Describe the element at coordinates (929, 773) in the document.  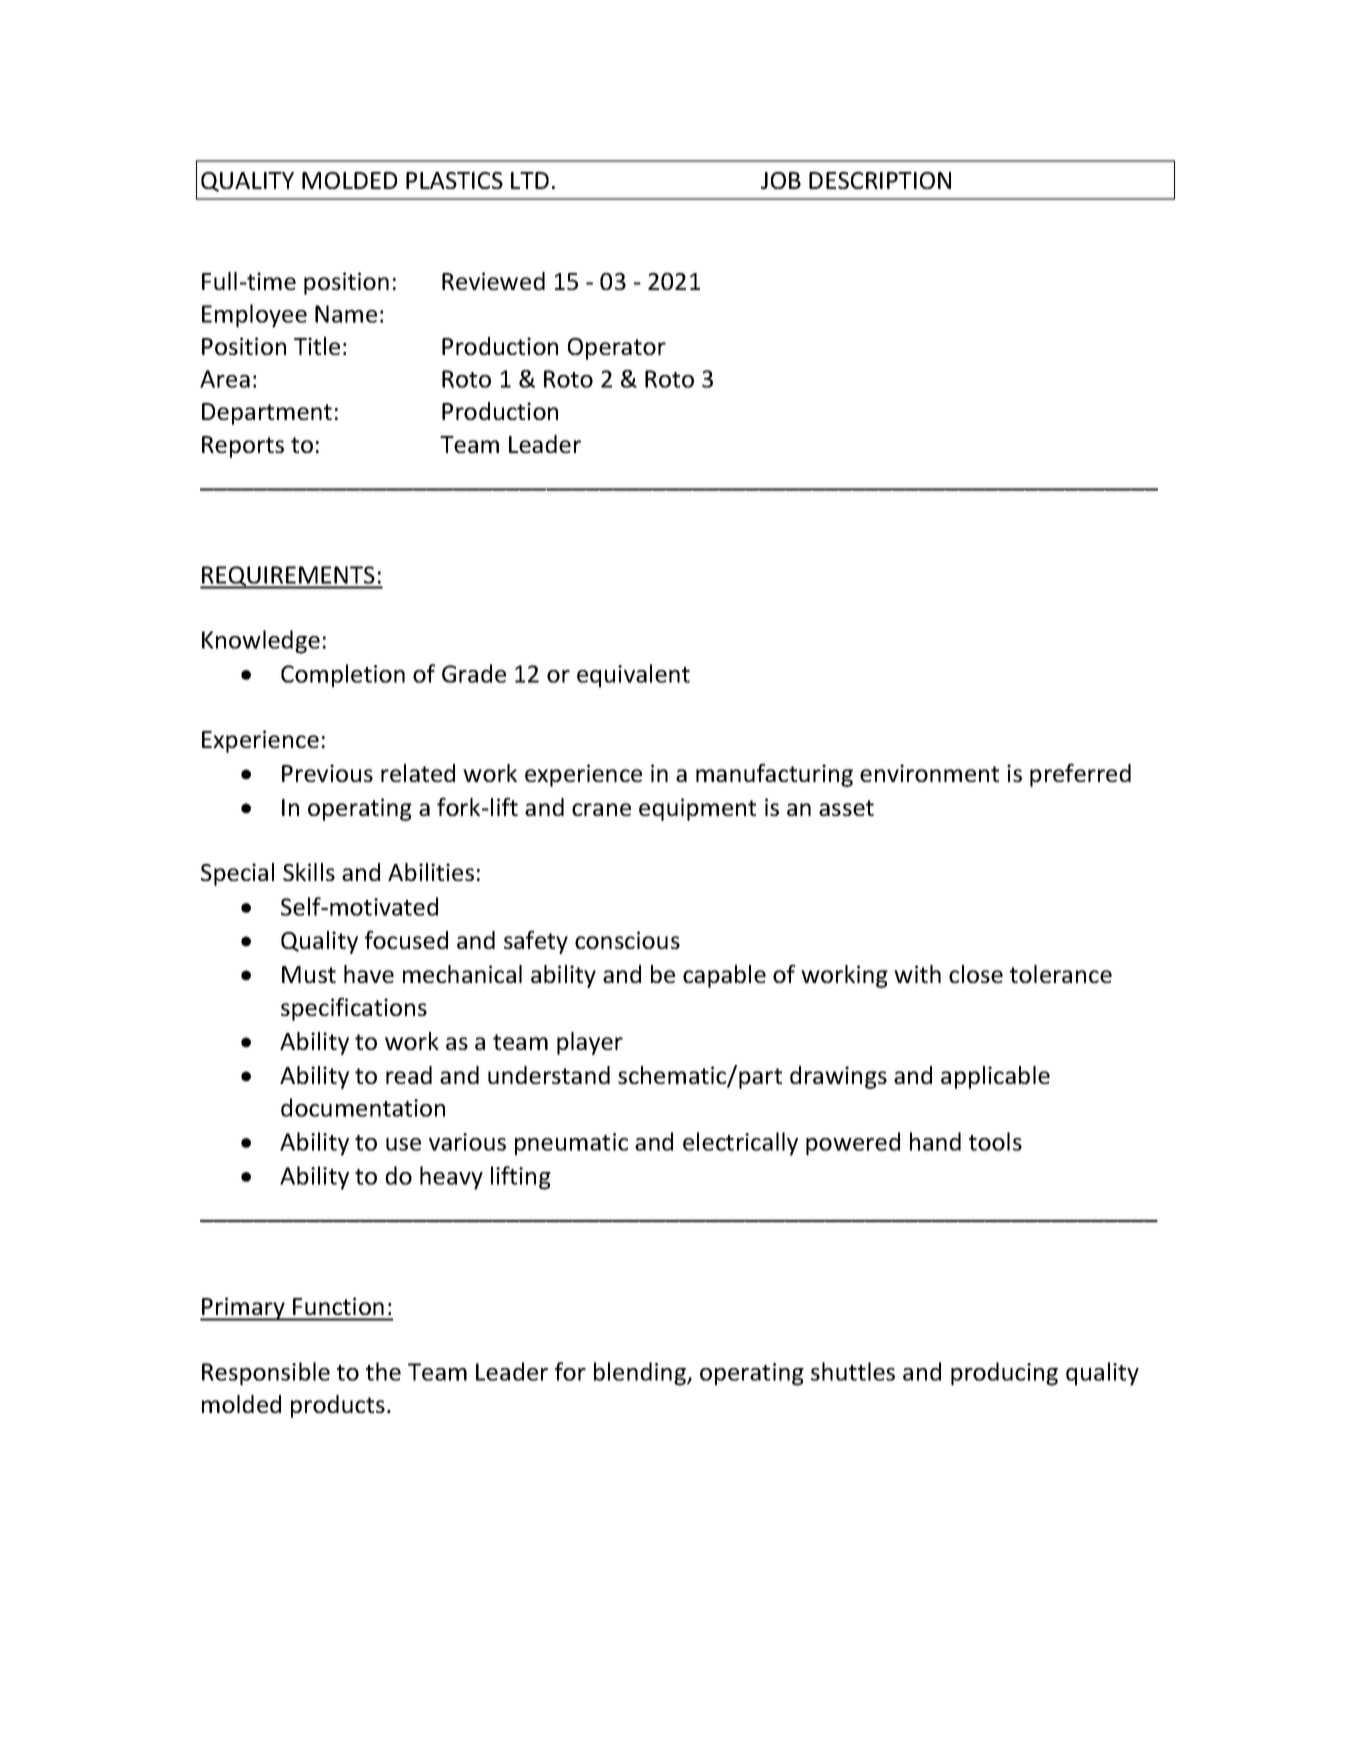
I see `environment` at that location.
